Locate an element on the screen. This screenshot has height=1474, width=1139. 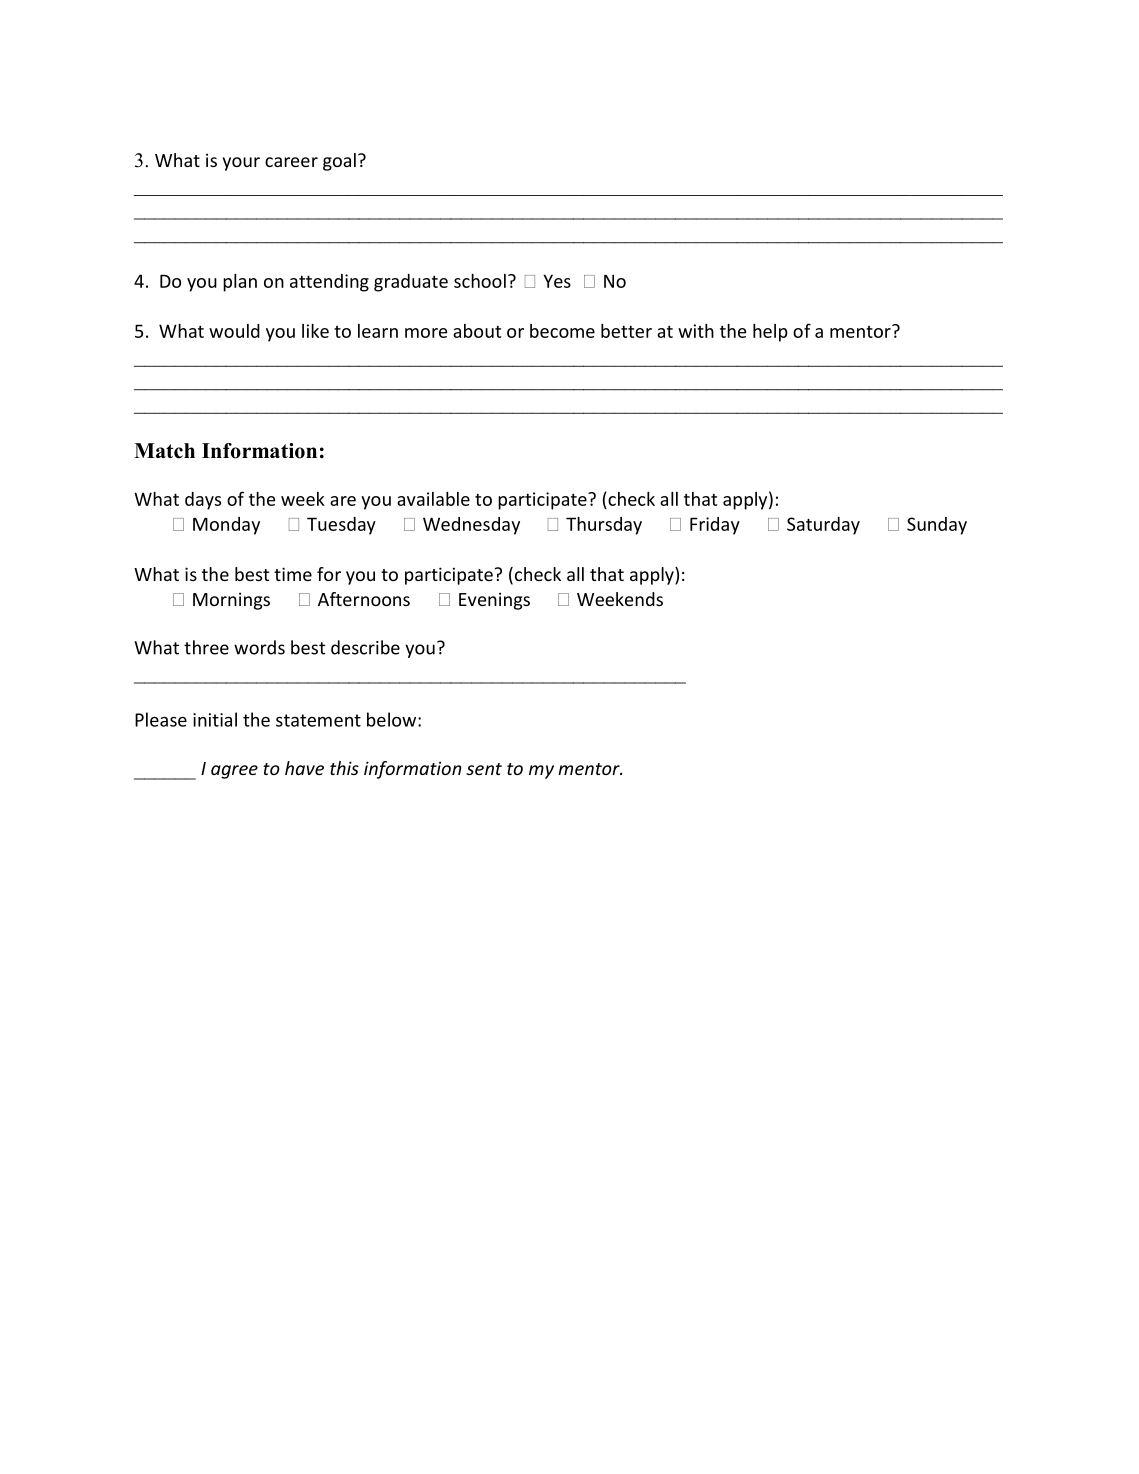
Sunday is located at coordinates (937, 526).
